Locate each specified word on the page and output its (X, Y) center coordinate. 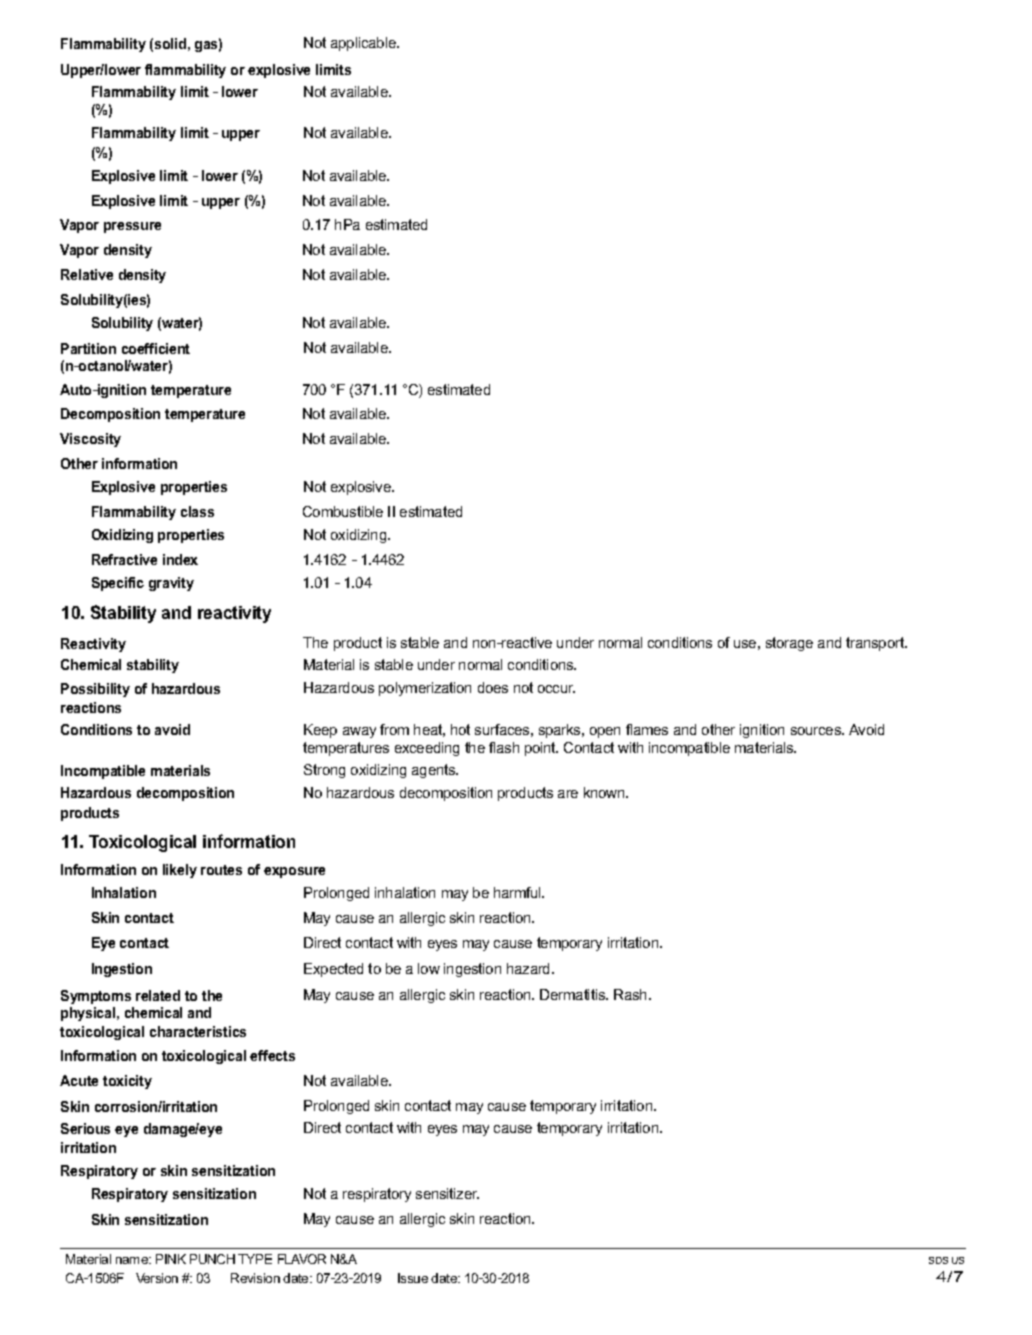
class (197, 511)
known (605, 792)
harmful (519, 892)
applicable (364, 44)
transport (876, 644)
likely (180, 871)
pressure (132, 227)
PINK (171, 1259)
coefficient (156, 348)
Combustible (343, 511)
